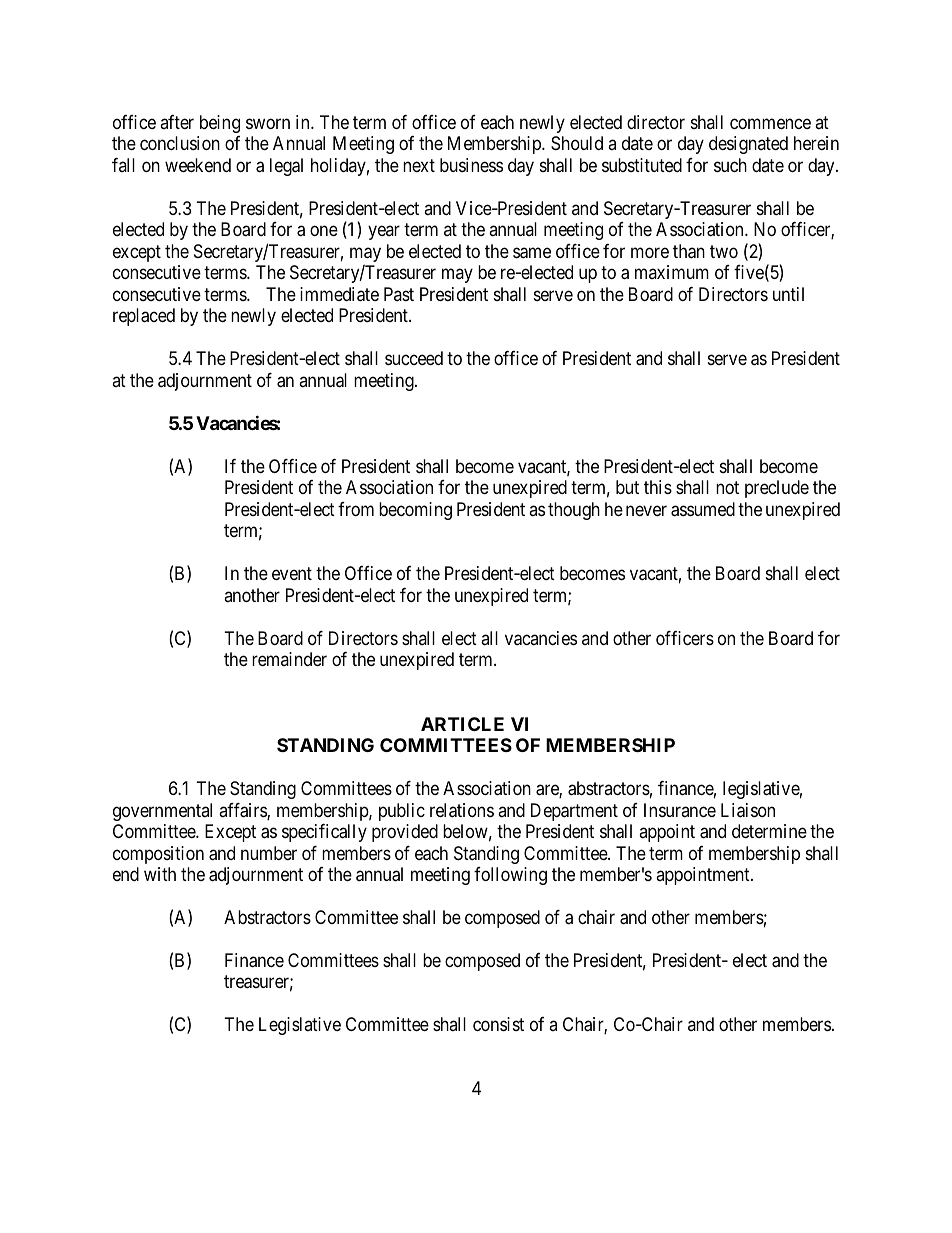 The height and width of the document is (1233, 952). Describe the element at coordinates (748, 145) in the document. I see `designated` at that location.
